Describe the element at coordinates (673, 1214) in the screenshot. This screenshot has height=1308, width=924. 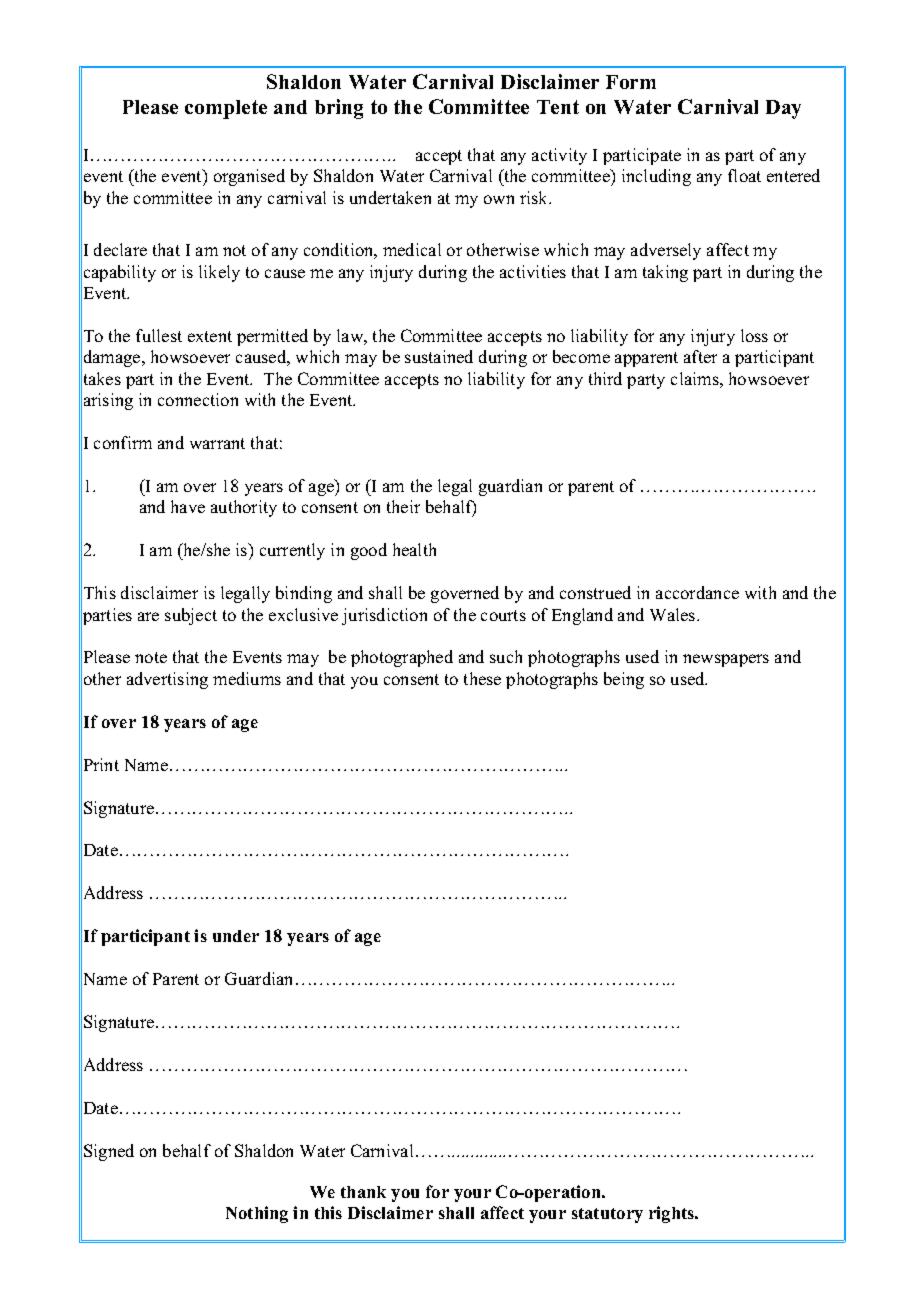
I see `rights` at that location.
